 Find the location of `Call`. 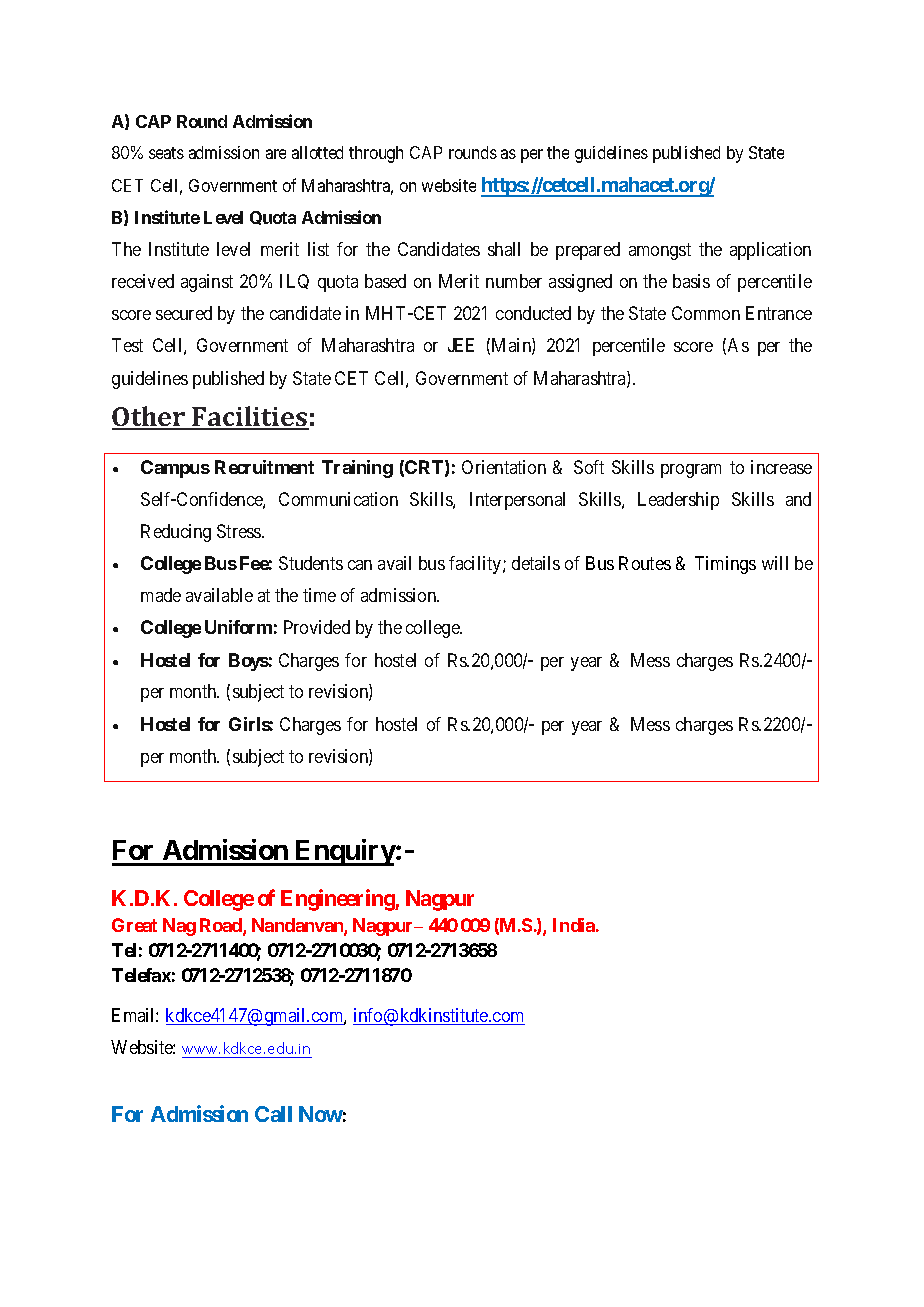

Call is located at coordinates (273, 1114).
